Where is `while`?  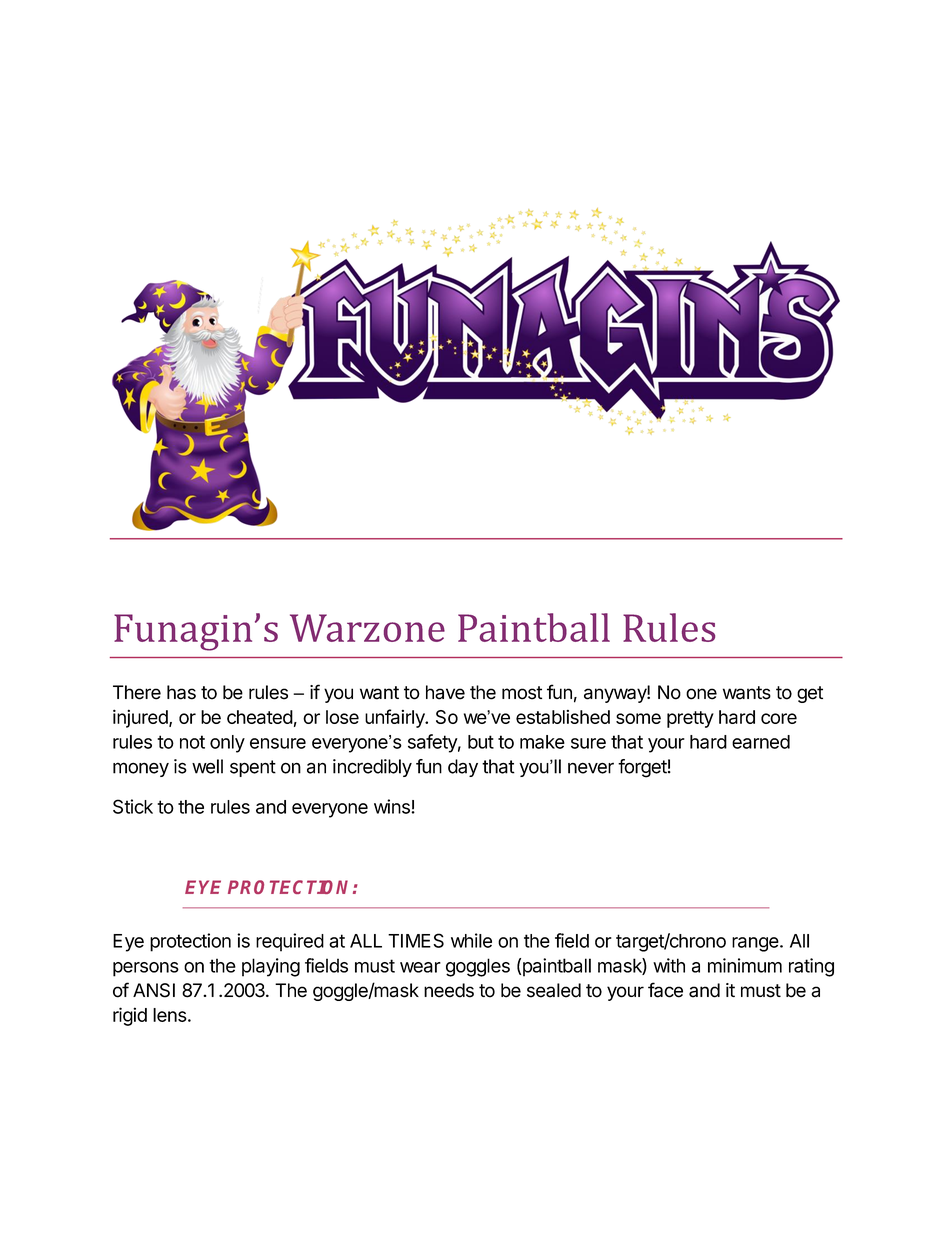 while is located at coordinates (471, 940).
